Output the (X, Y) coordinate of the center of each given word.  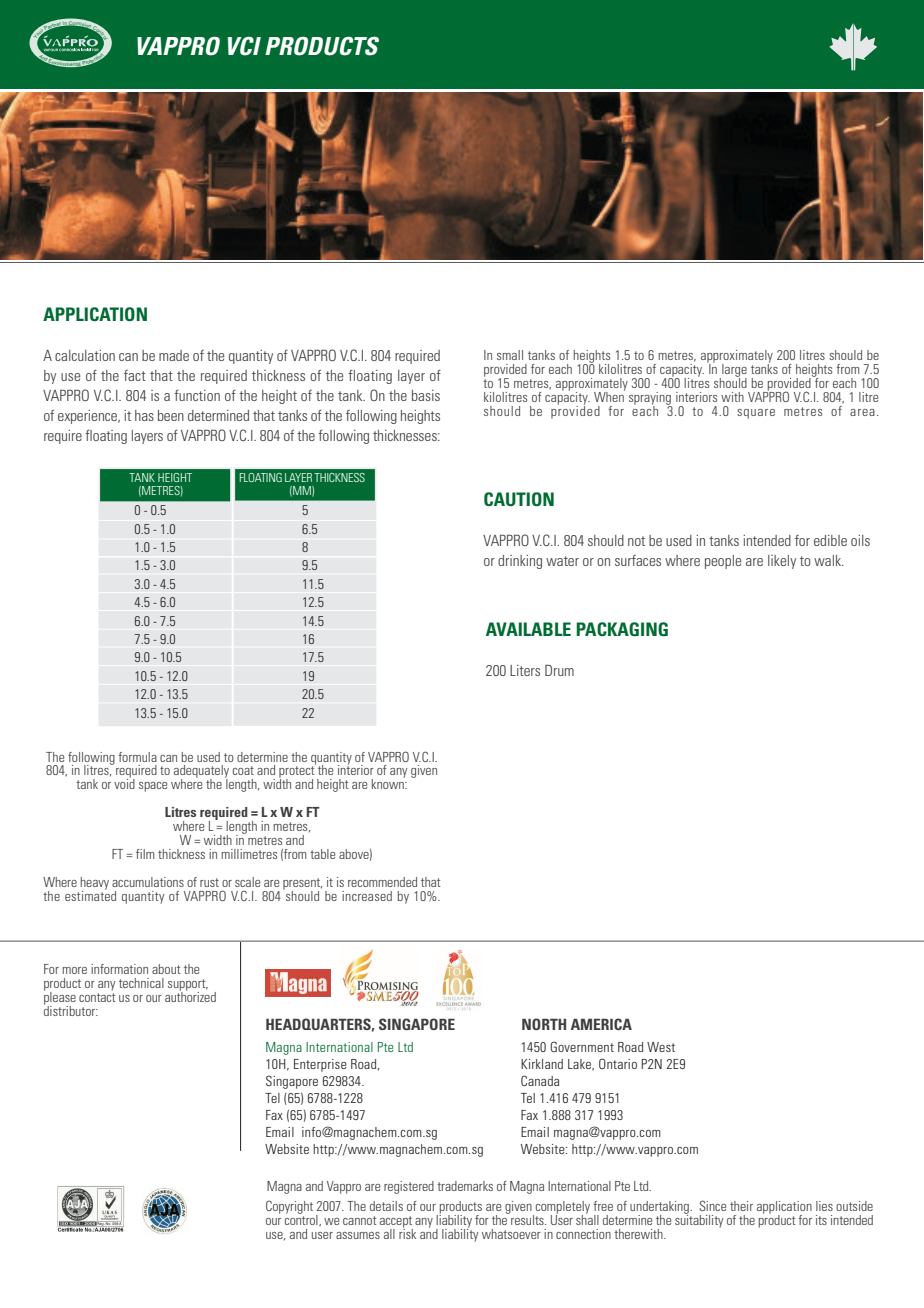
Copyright (289, 1207)
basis (426, 395)
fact (135, 375)
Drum (559, 670)
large (733, 371)
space (153, 787)
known (389, 783)
